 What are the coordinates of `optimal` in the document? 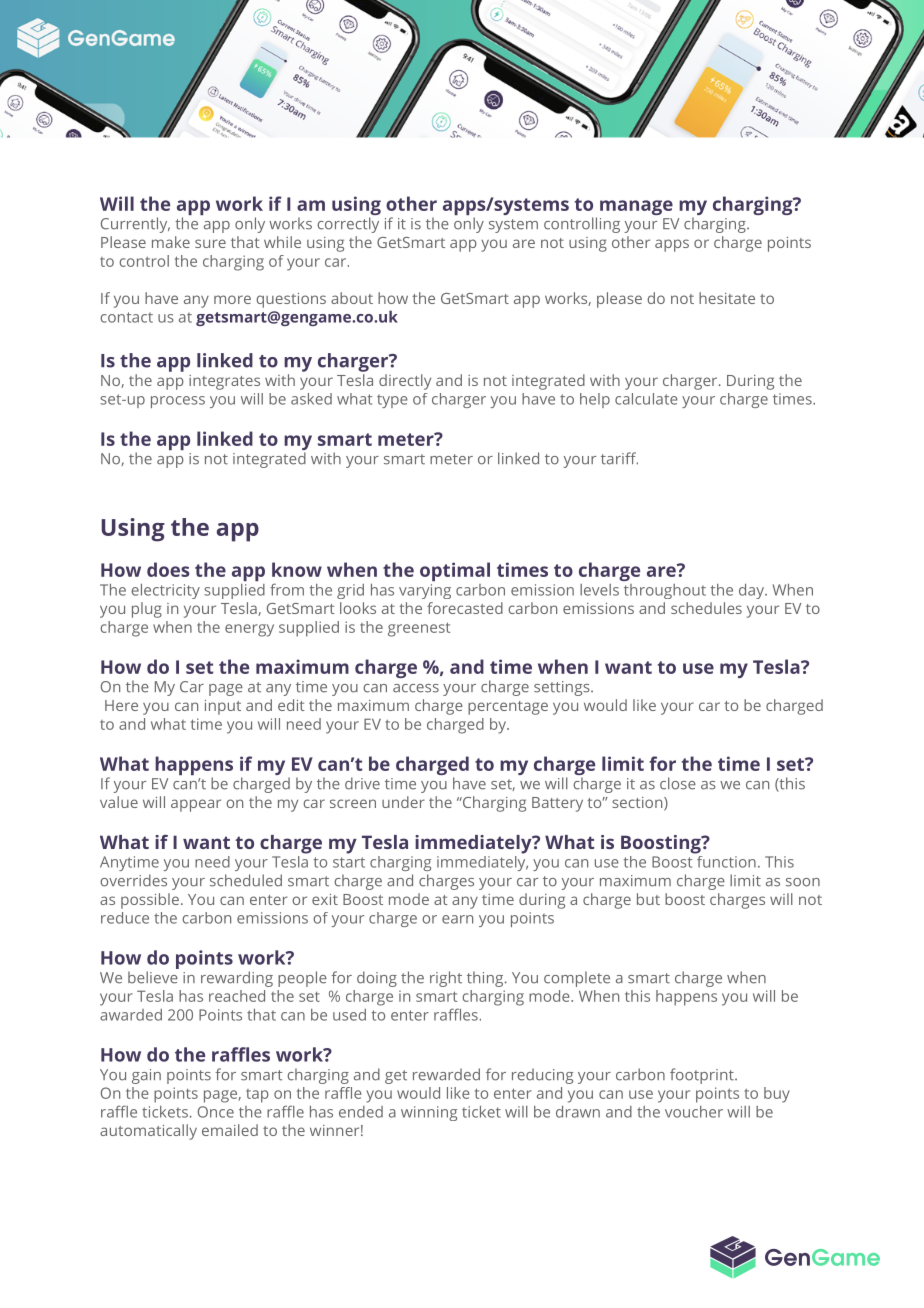 It's located at (455, 571).
